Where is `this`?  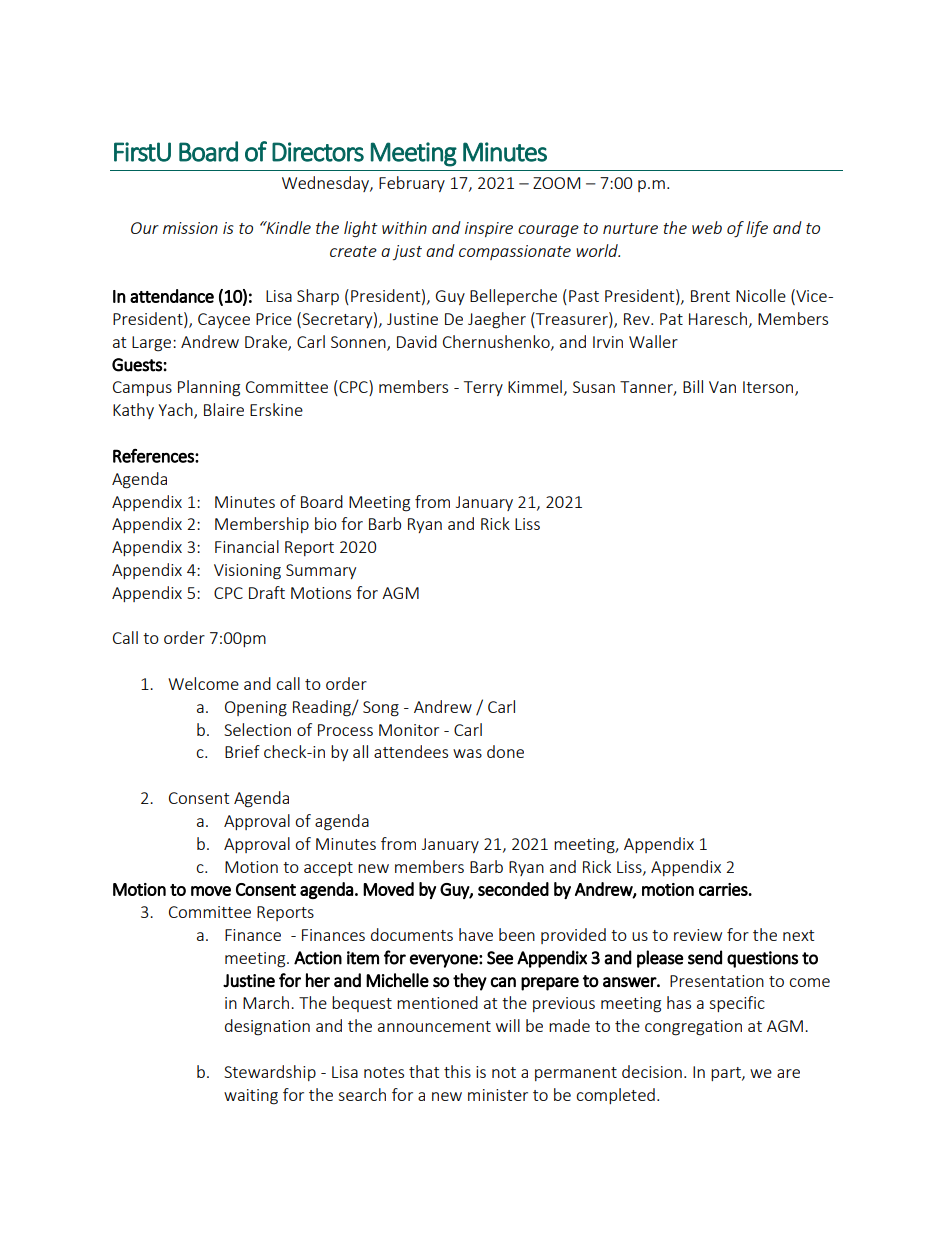 this is located at coordinates (457, 1071).
